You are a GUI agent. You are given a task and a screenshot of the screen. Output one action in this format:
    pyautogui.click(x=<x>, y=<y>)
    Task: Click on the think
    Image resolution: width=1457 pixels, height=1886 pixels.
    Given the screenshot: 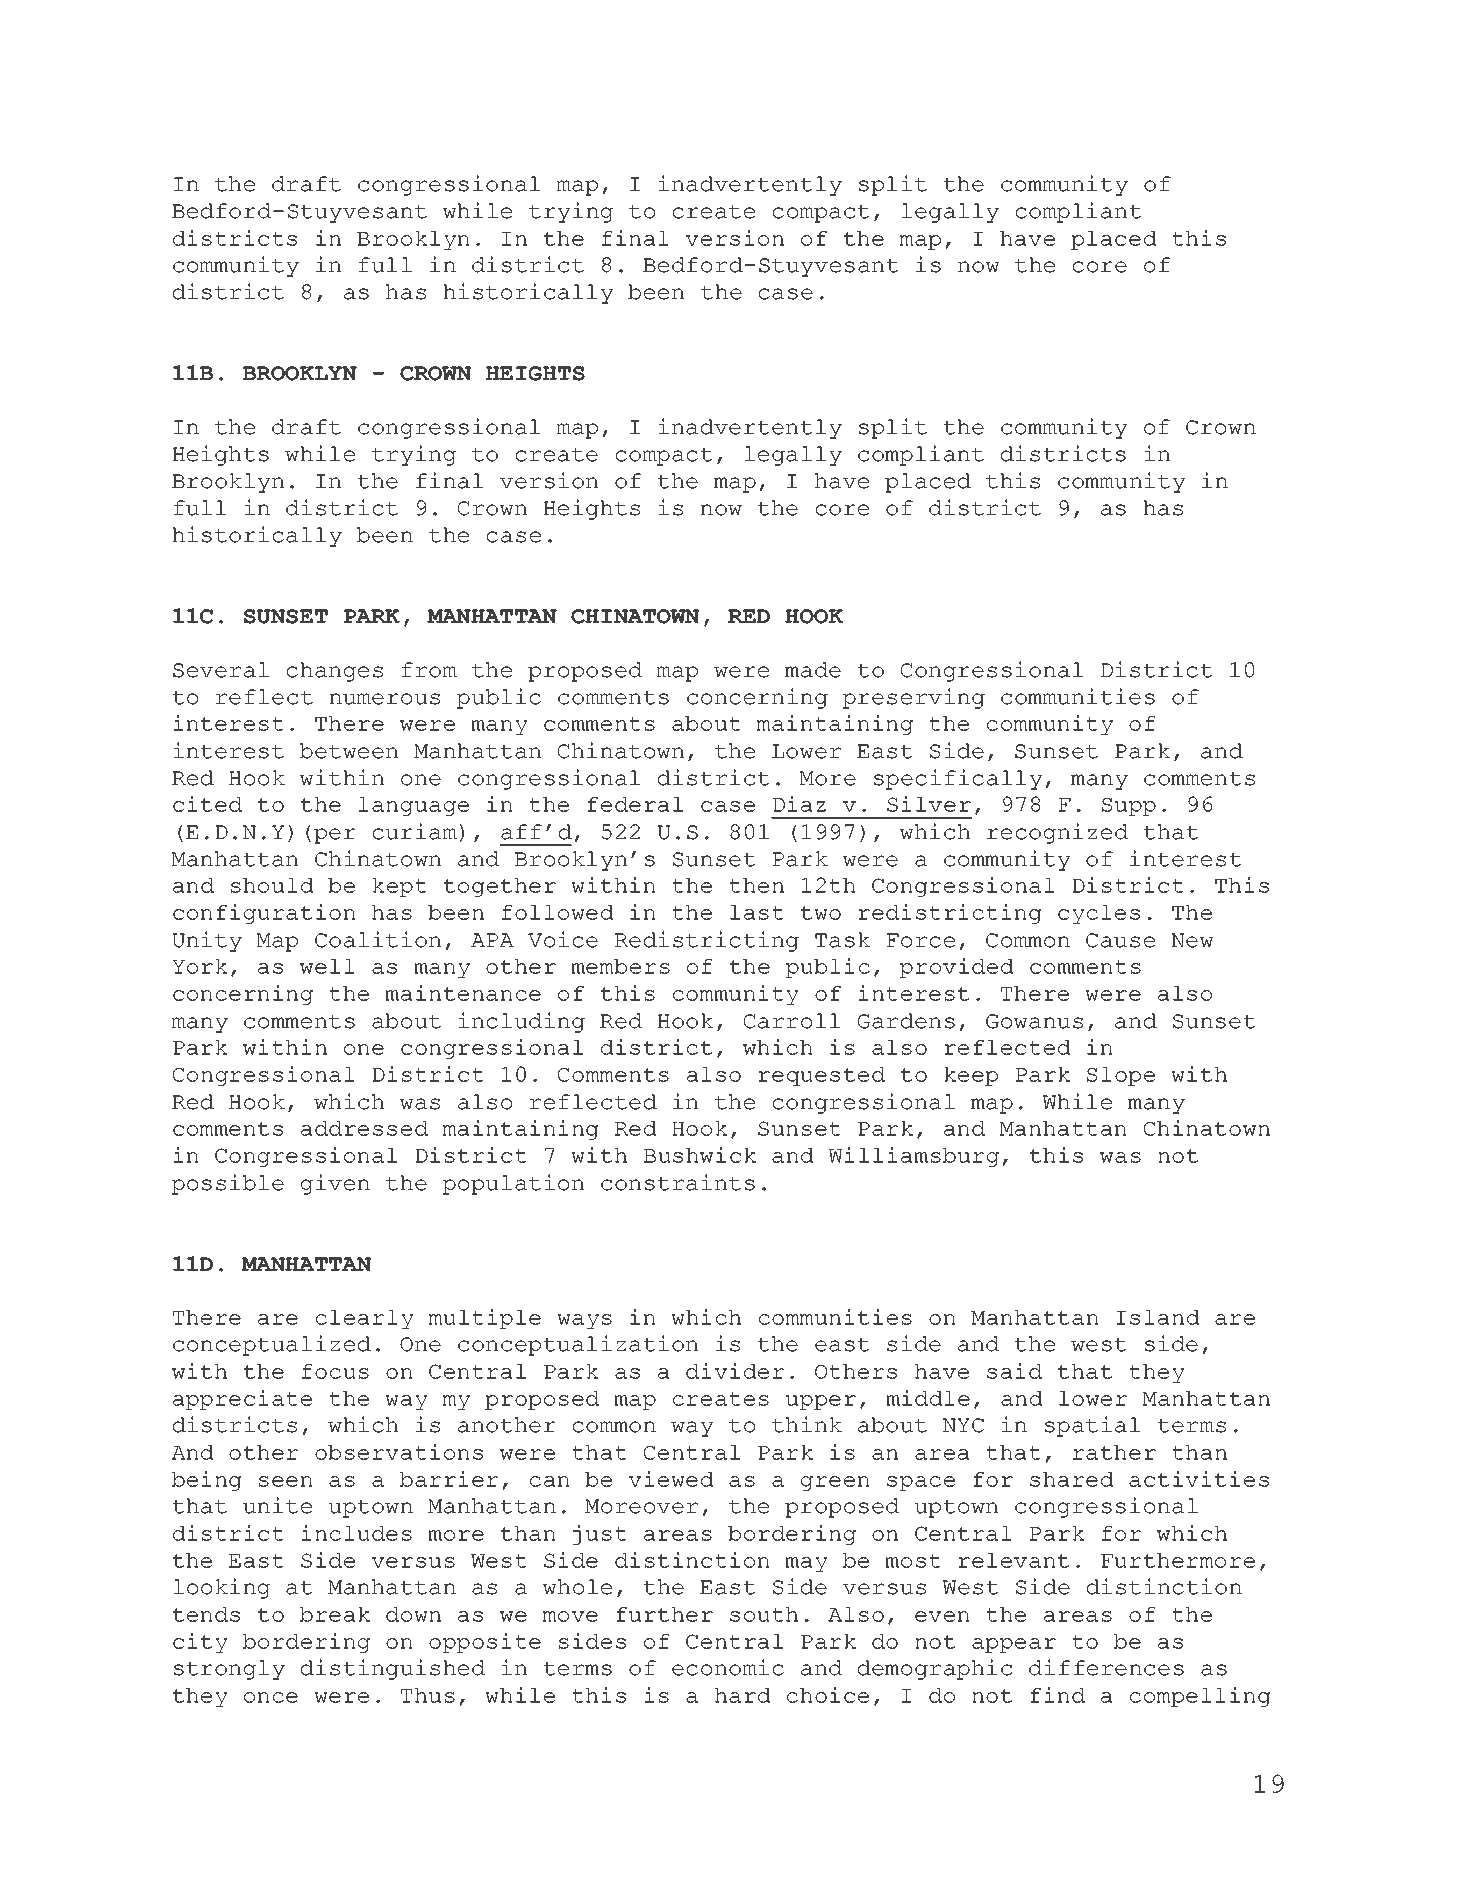 What is the action you would take?
    pyautogui.click(x=807, y=1424)
